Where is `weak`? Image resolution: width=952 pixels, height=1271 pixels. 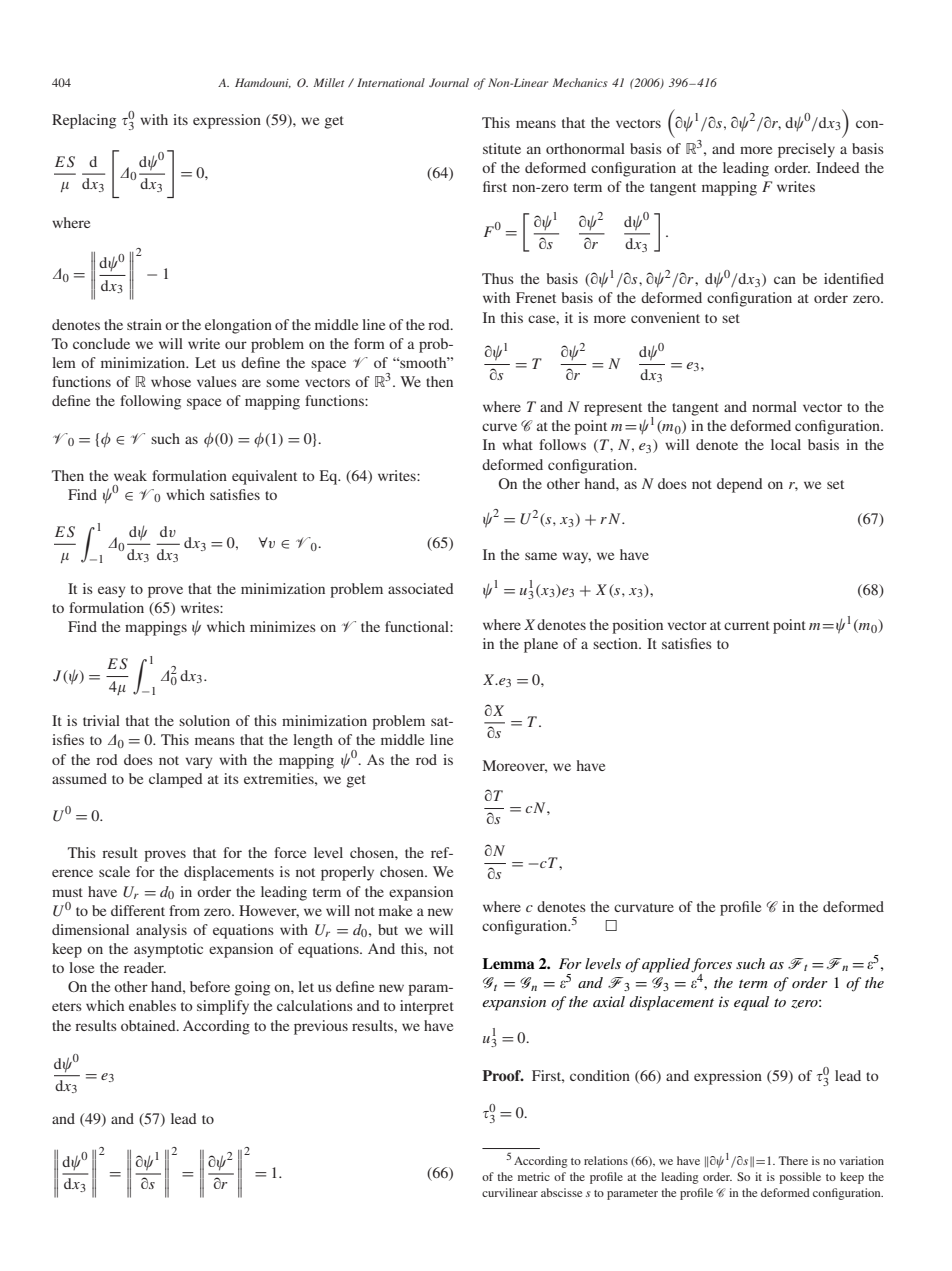 weak is located at coordinates (130, 475).
